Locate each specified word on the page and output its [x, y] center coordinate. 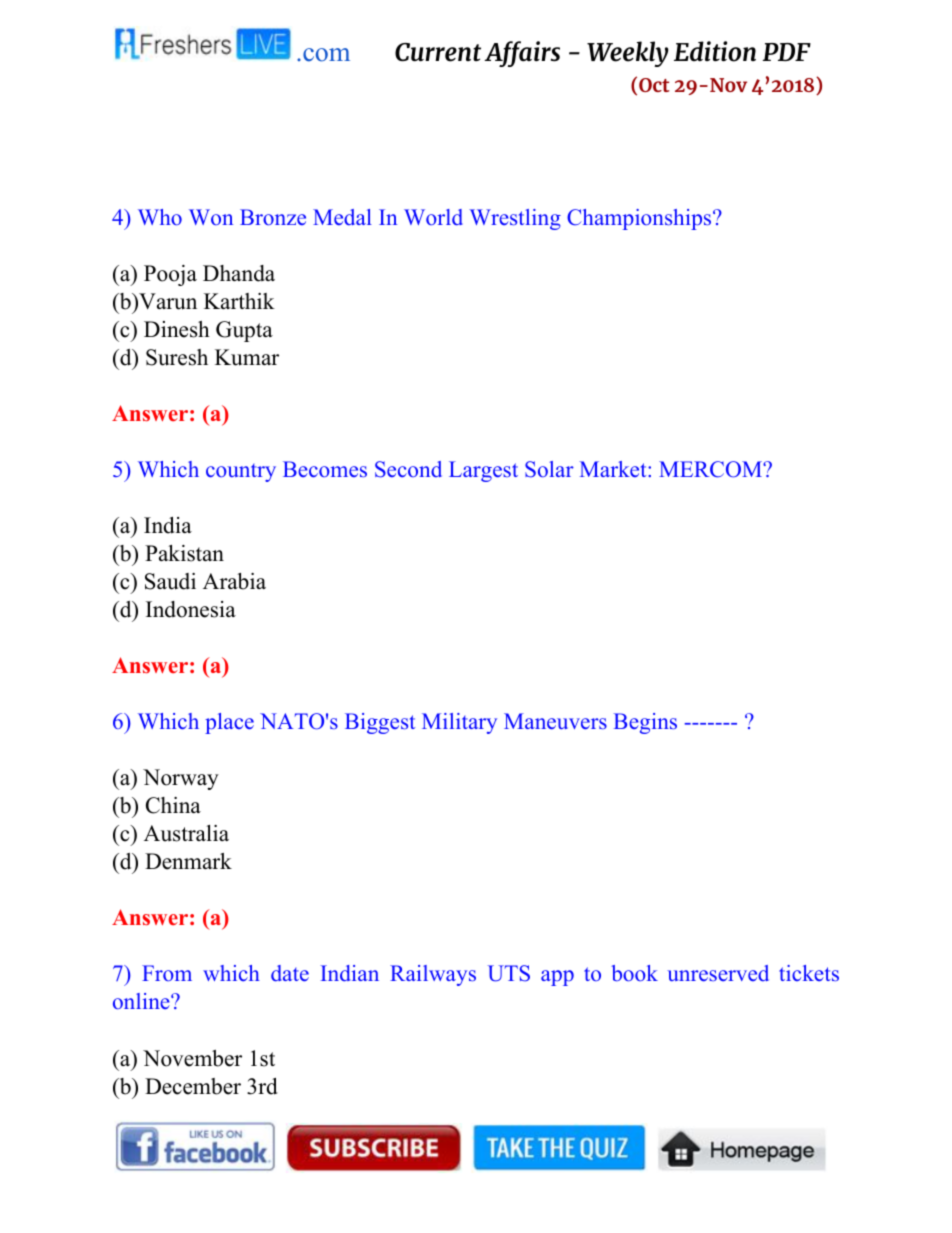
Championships [639, 219]
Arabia [234, 581]
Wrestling [515, 219]
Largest [483, 471]
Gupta [244, 331]
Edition [715, 51]
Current [438, 52]
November [192, 1058]
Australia [186, 833]
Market [614, 469]
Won [211, 217]
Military [459, 723]
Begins [645, 723]
